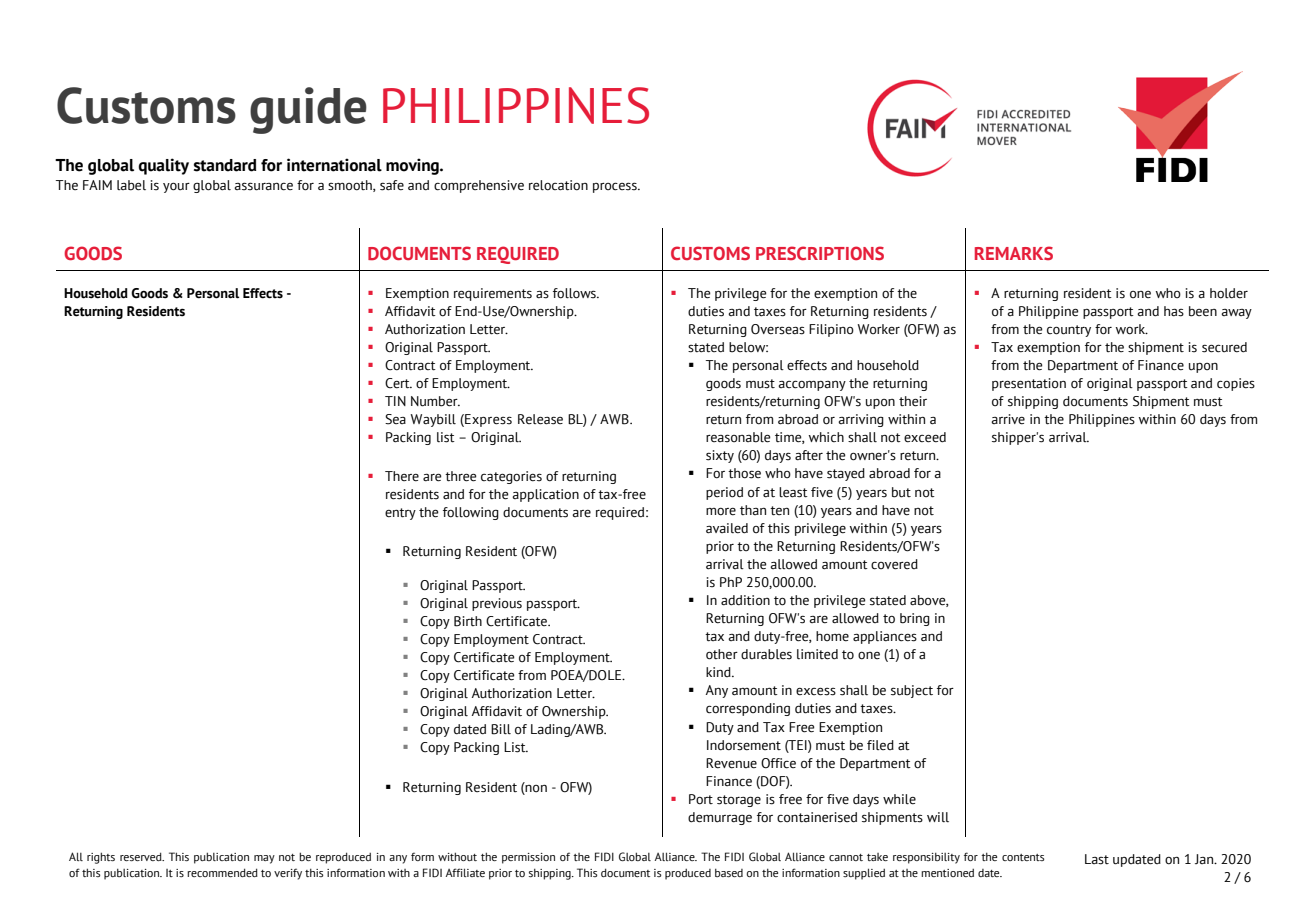 The width and height of the screenshot is (1308, 924). What do you see at coordinates (1014, 253) in the screenshot?
I see `REMARKS` at bounding box center [1014, 253].
